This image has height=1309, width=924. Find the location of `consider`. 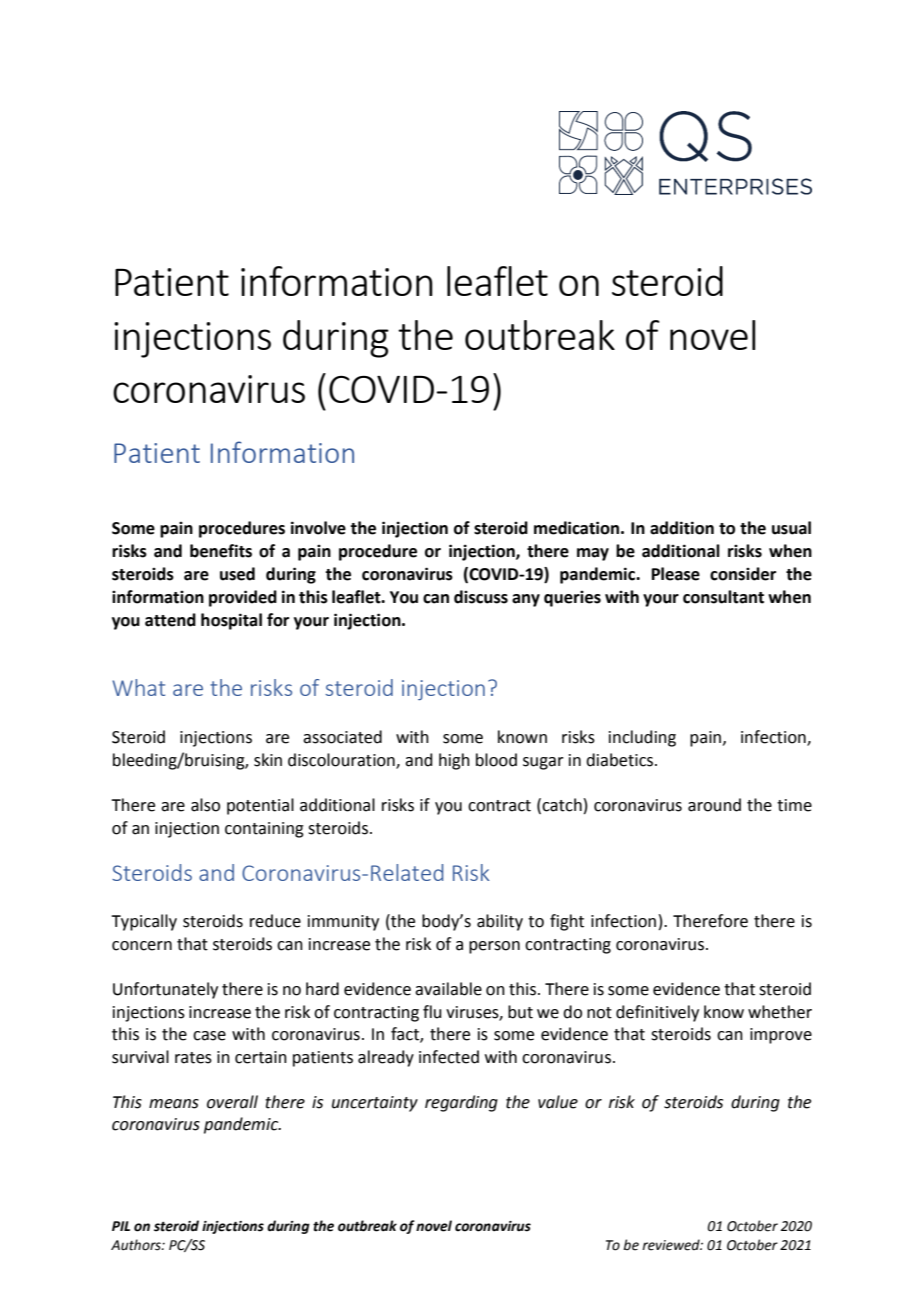

consider is located at coordinates (743, 574).
